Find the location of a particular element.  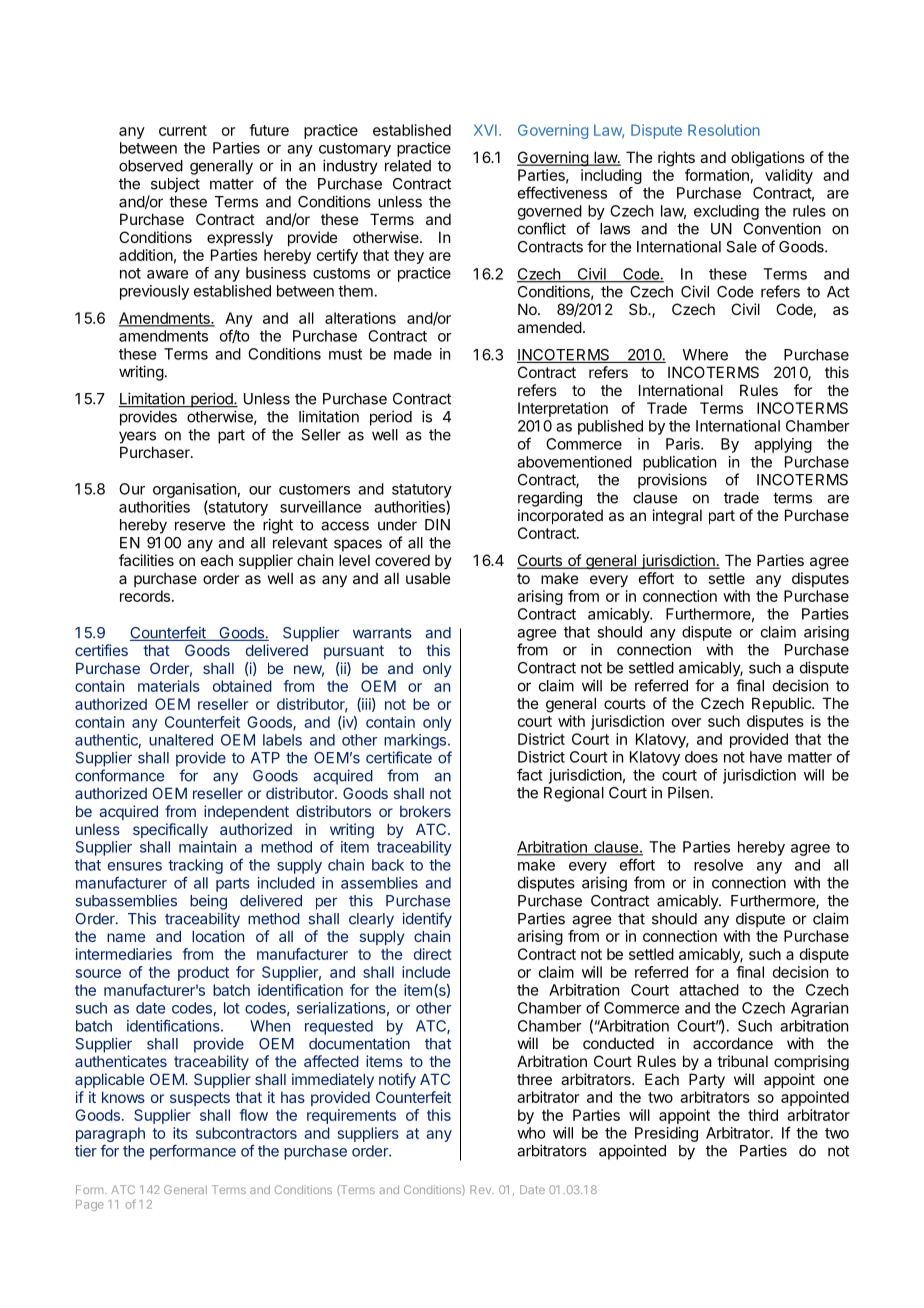

materials is located at coordinates (169, 686).
